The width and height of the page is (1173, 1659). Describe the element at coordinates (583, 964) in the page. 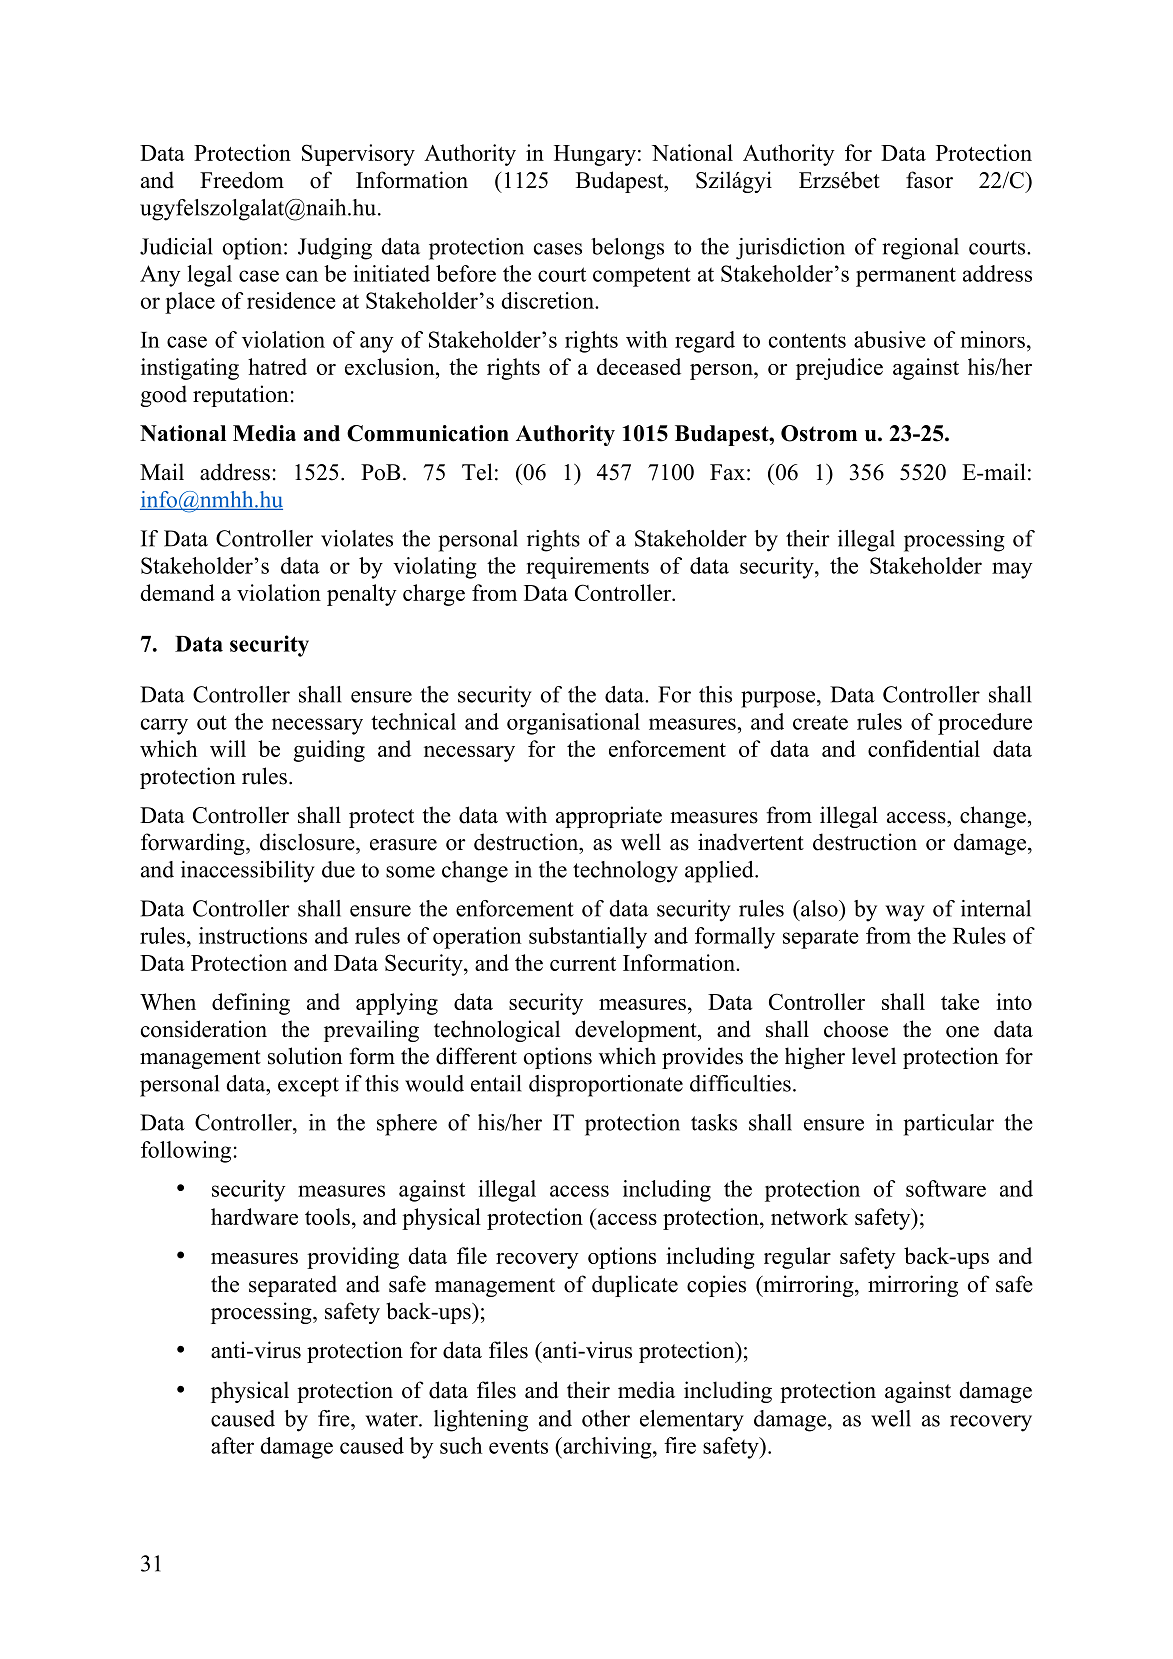

I see `current` at that location.
